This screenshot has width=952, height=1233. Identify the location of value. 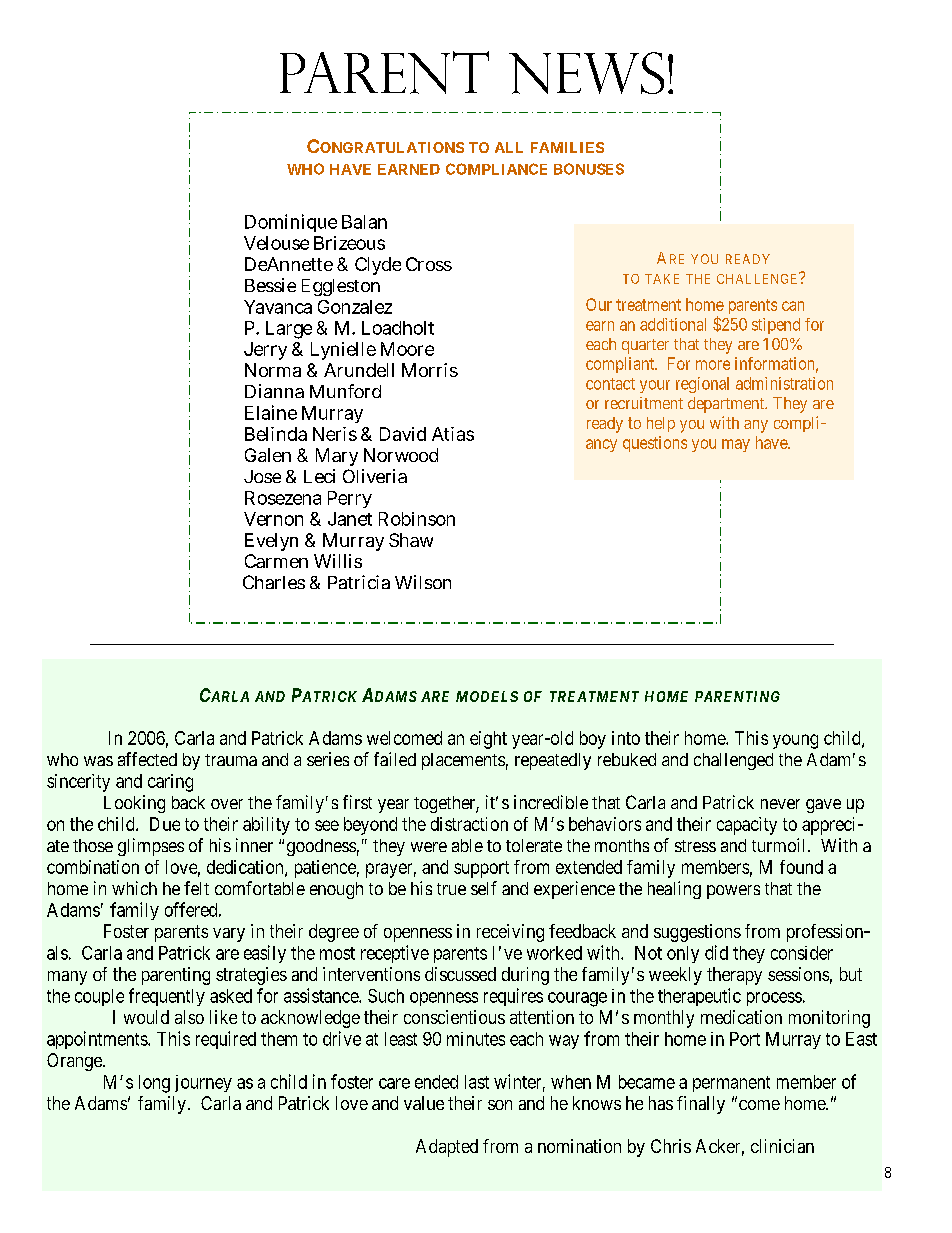
(424, 1103).
